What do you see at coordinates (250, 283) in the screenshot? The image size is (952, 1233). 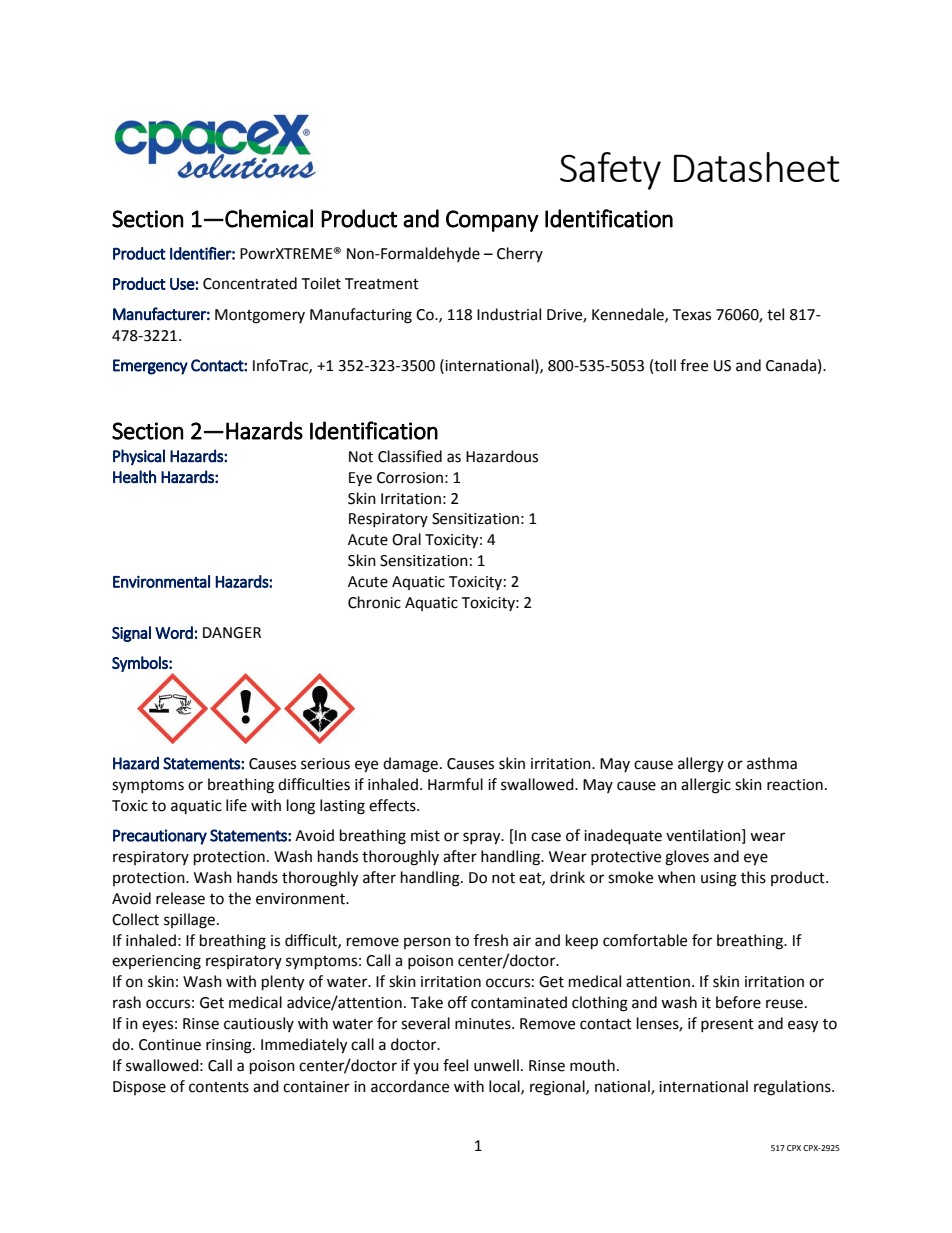 I see `Concentrated` at bounding box center [250, 283].
